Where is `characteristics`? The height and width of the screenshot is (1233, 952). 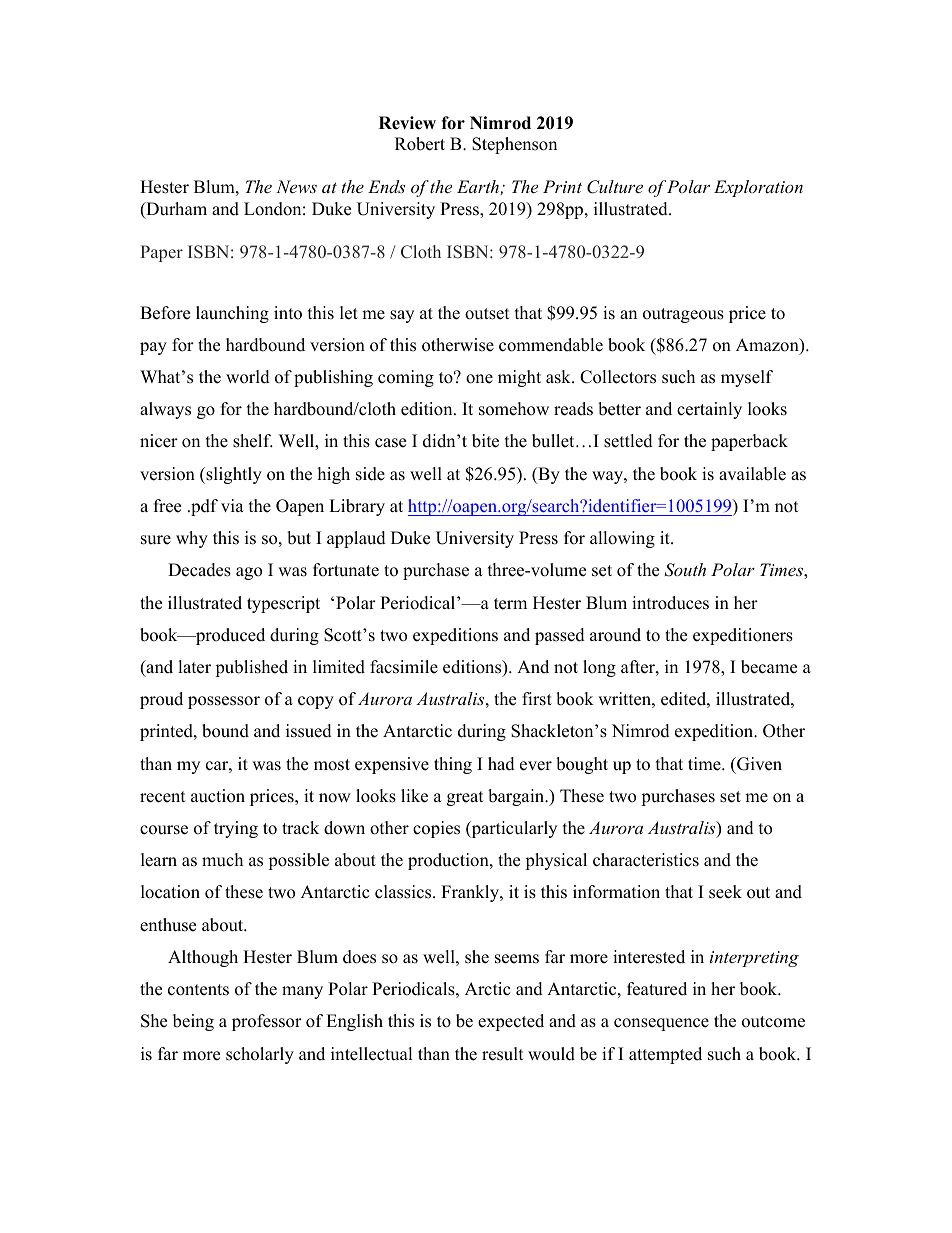
characteristics is located at coordinates (646, 860).
